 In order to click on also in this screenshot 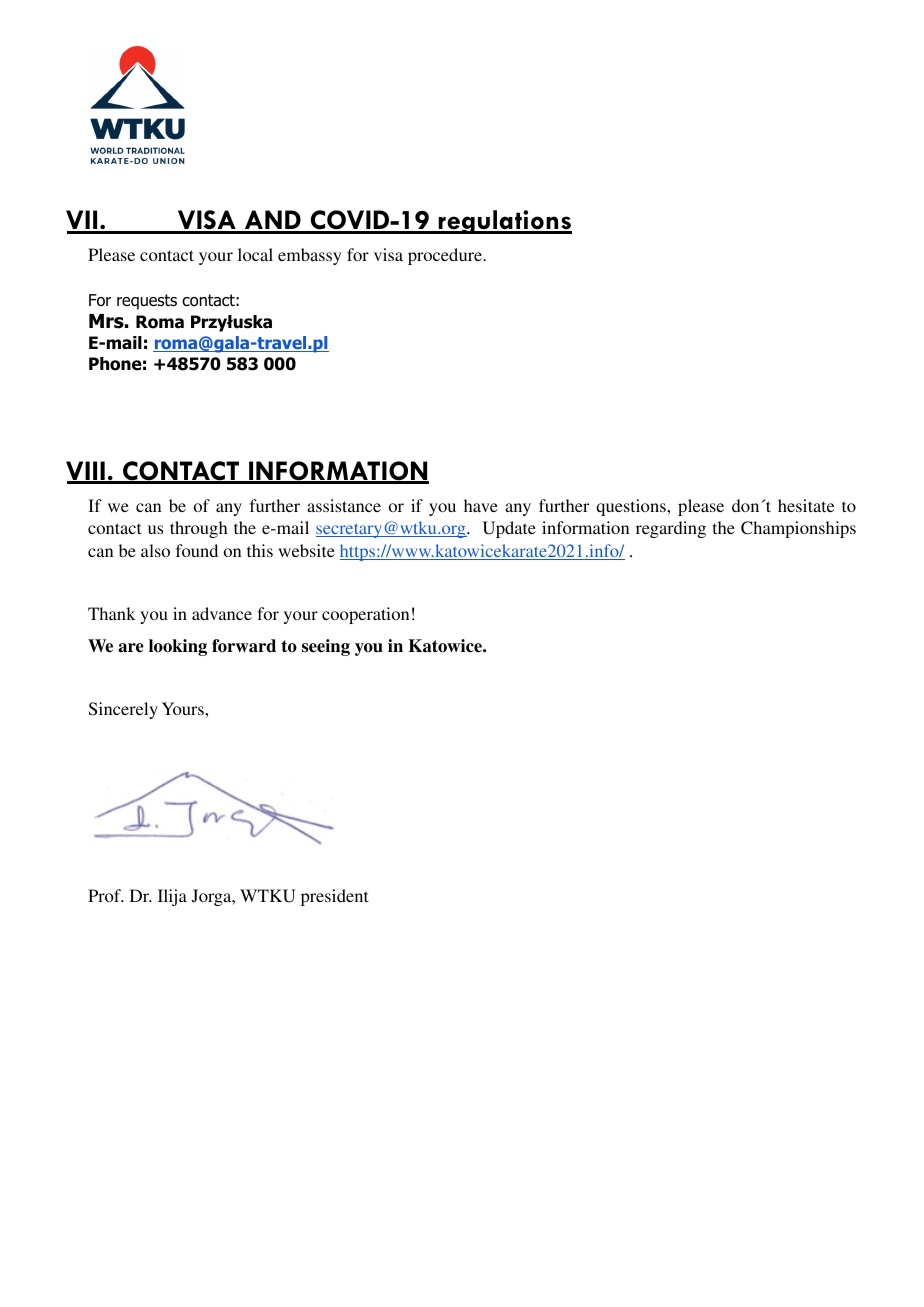, I will do `click(155, 550)`.
